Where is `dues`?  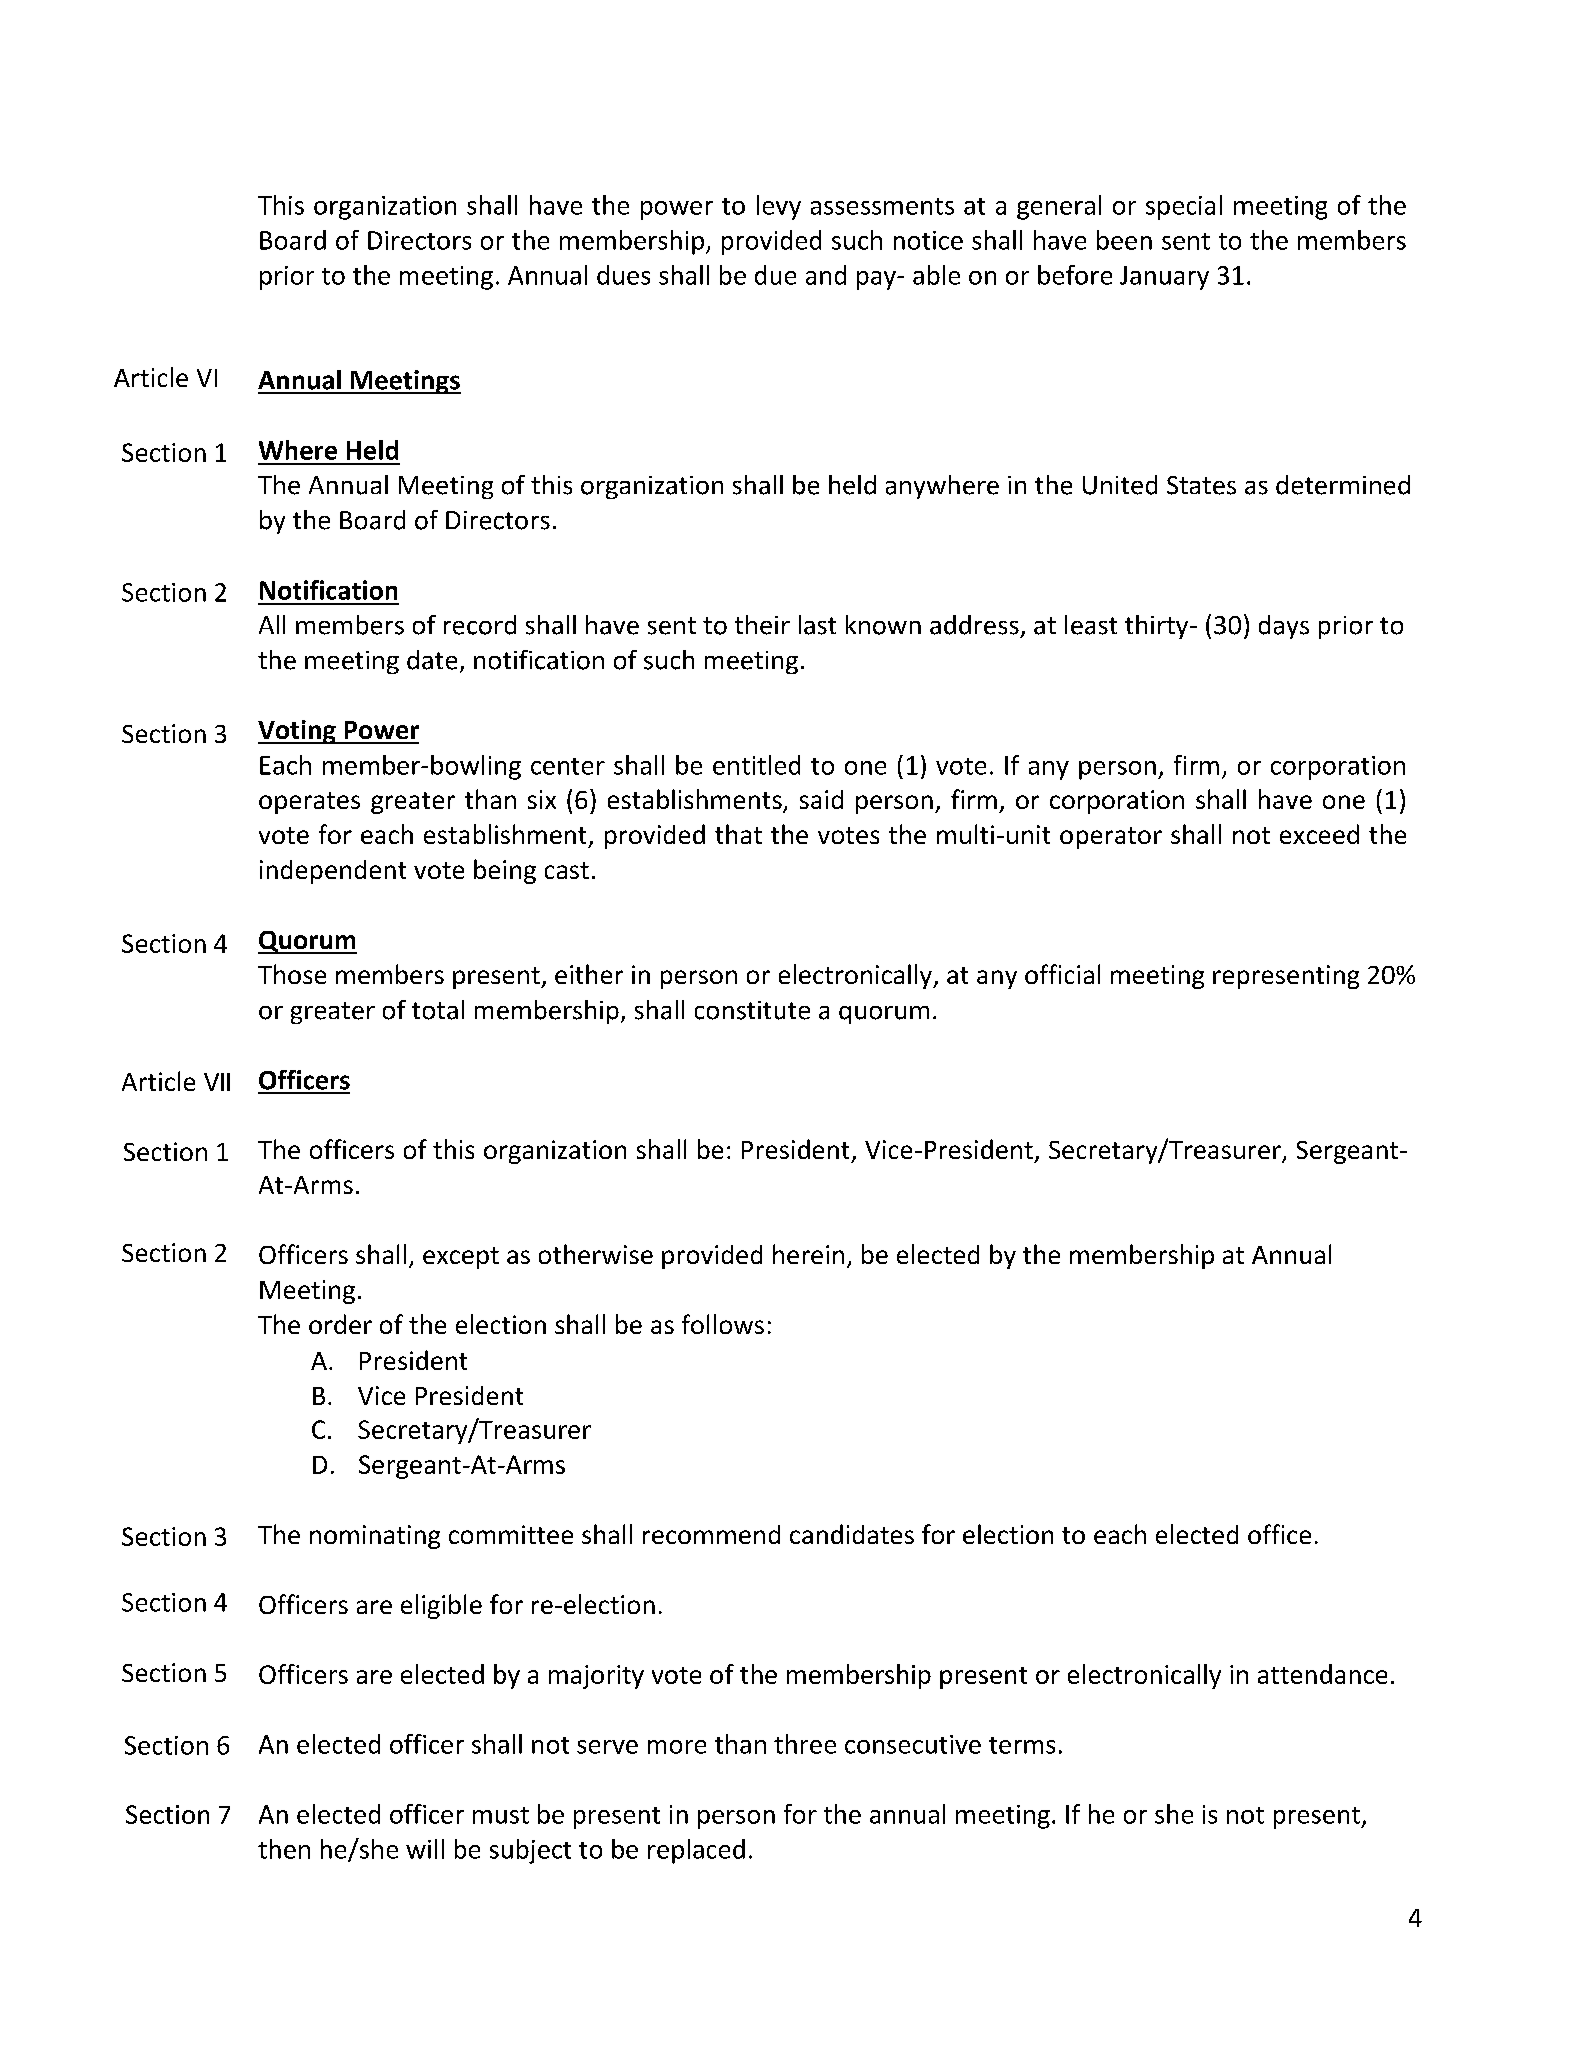
dues is located at coordinates (623, 275).
